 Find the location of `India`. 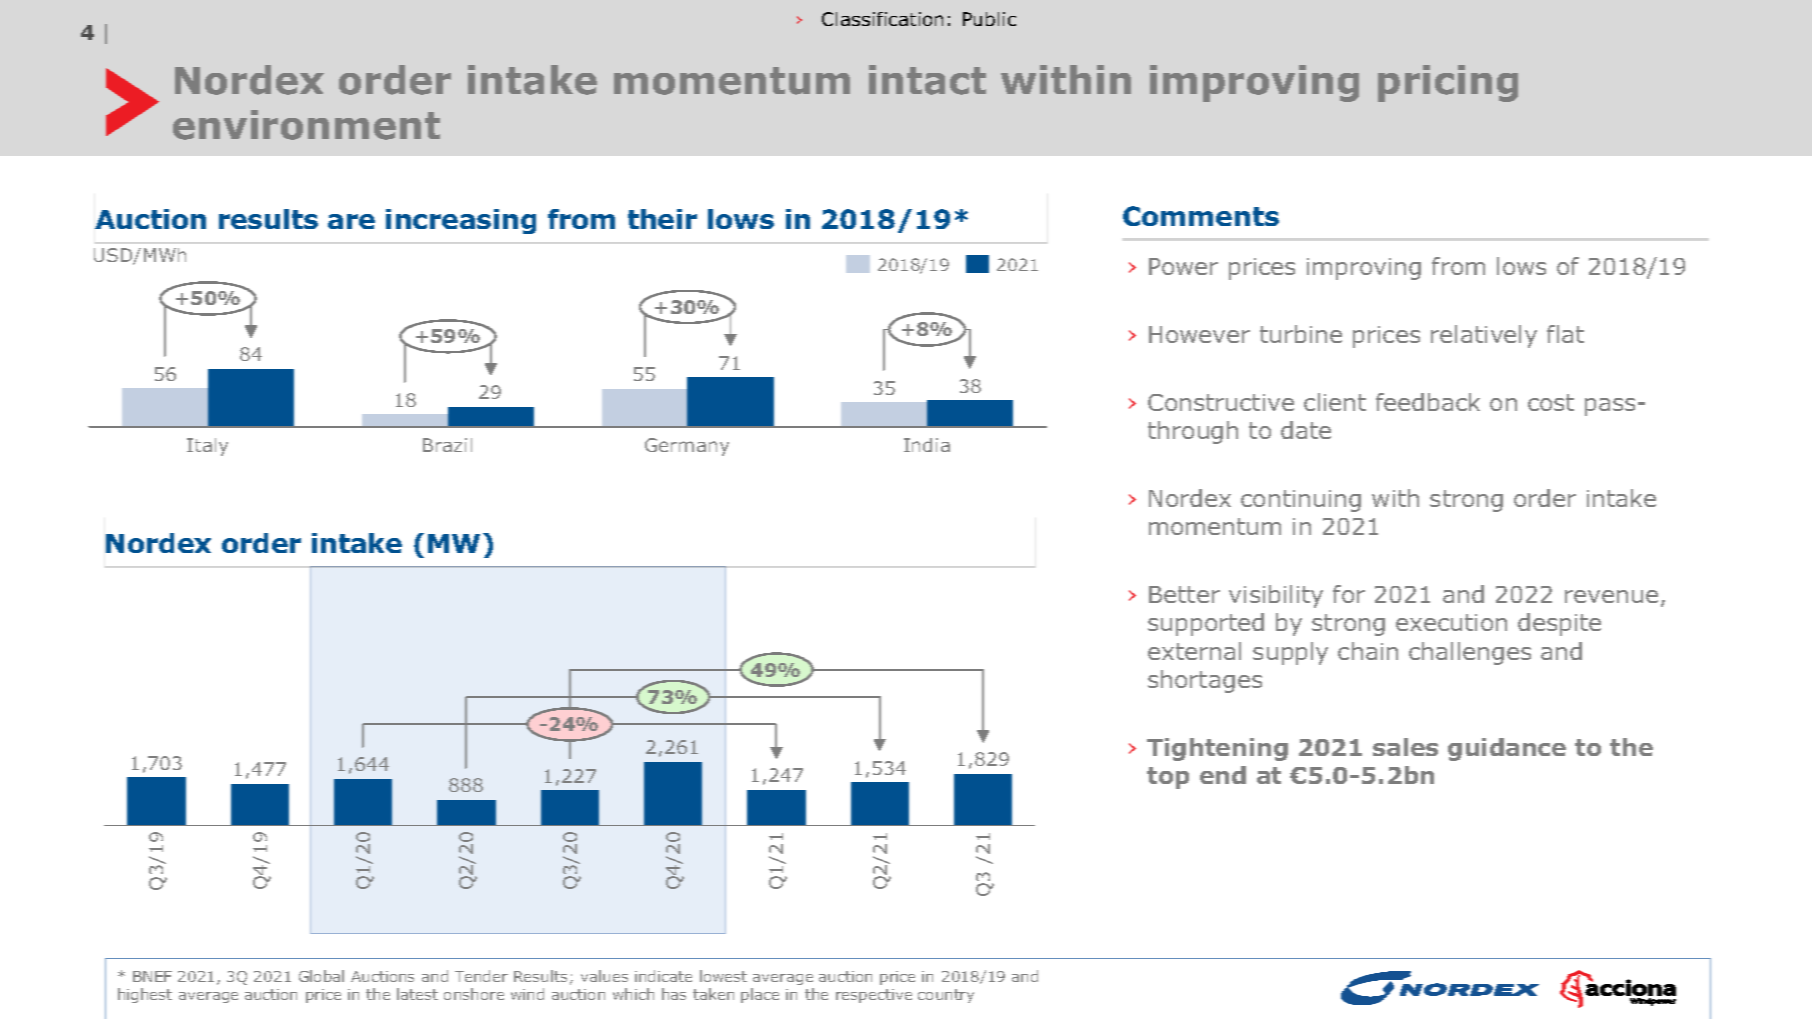

India is located at coordinates (927, 445).
